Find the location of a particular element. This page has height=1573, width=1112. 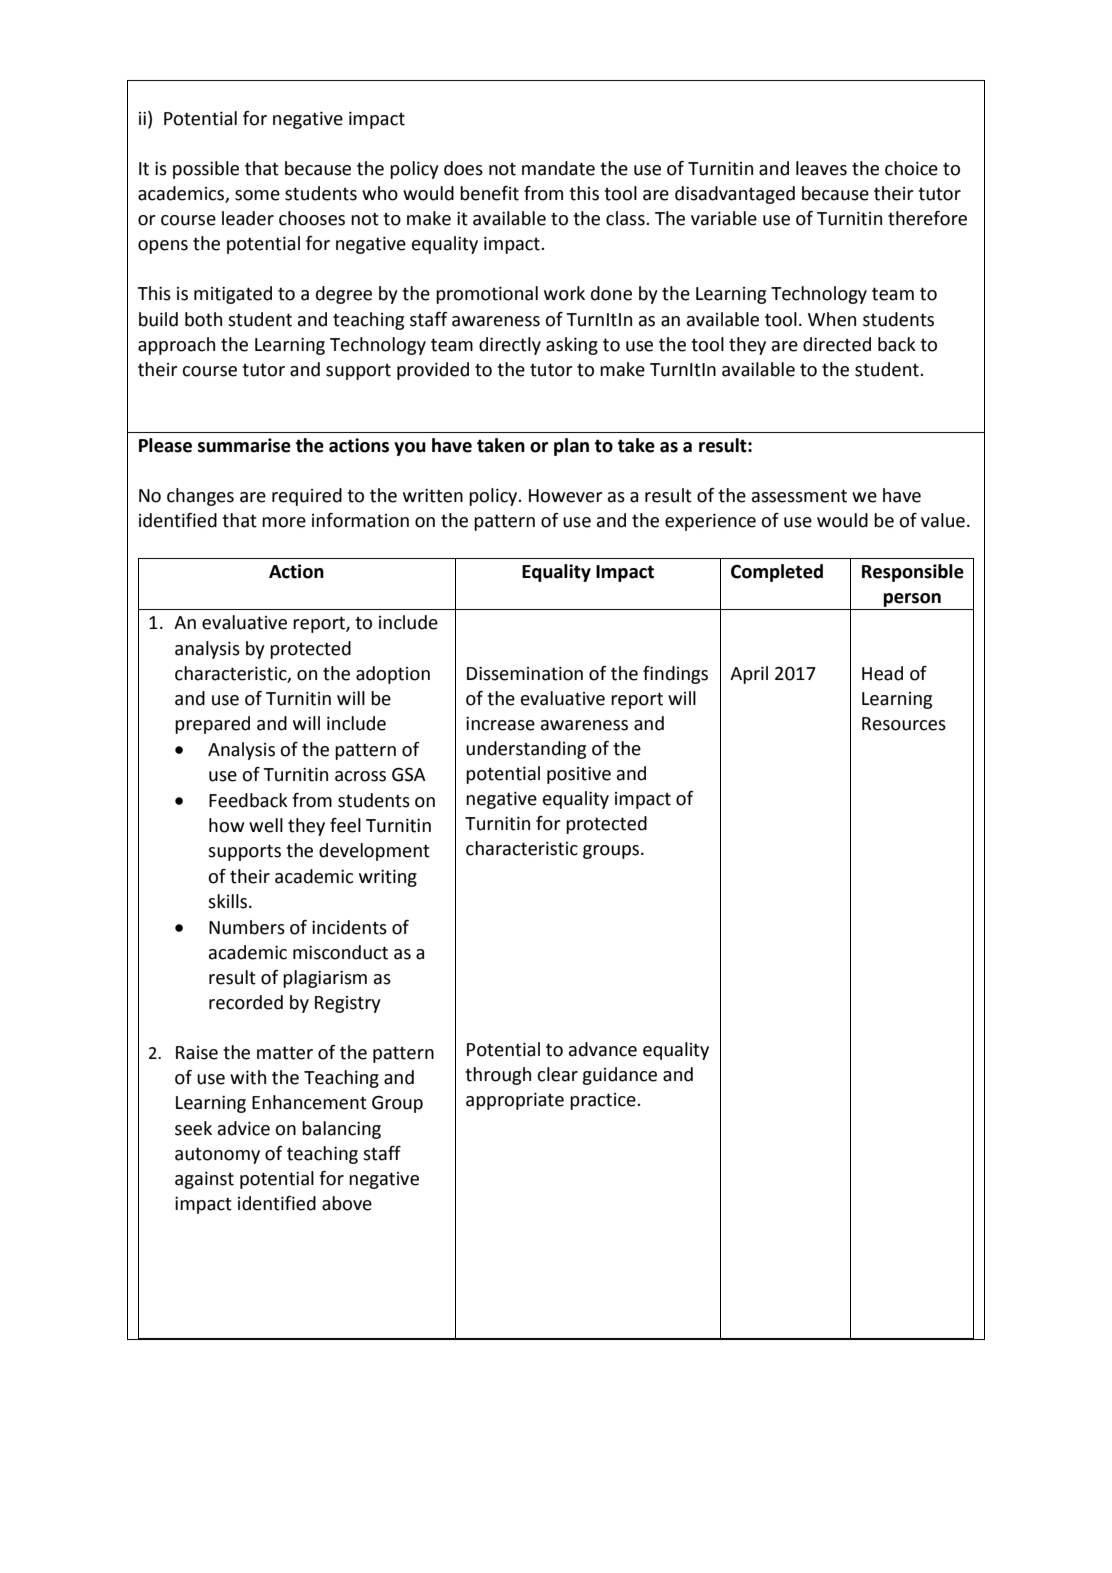

writing is located at coordinates (388, 878).
